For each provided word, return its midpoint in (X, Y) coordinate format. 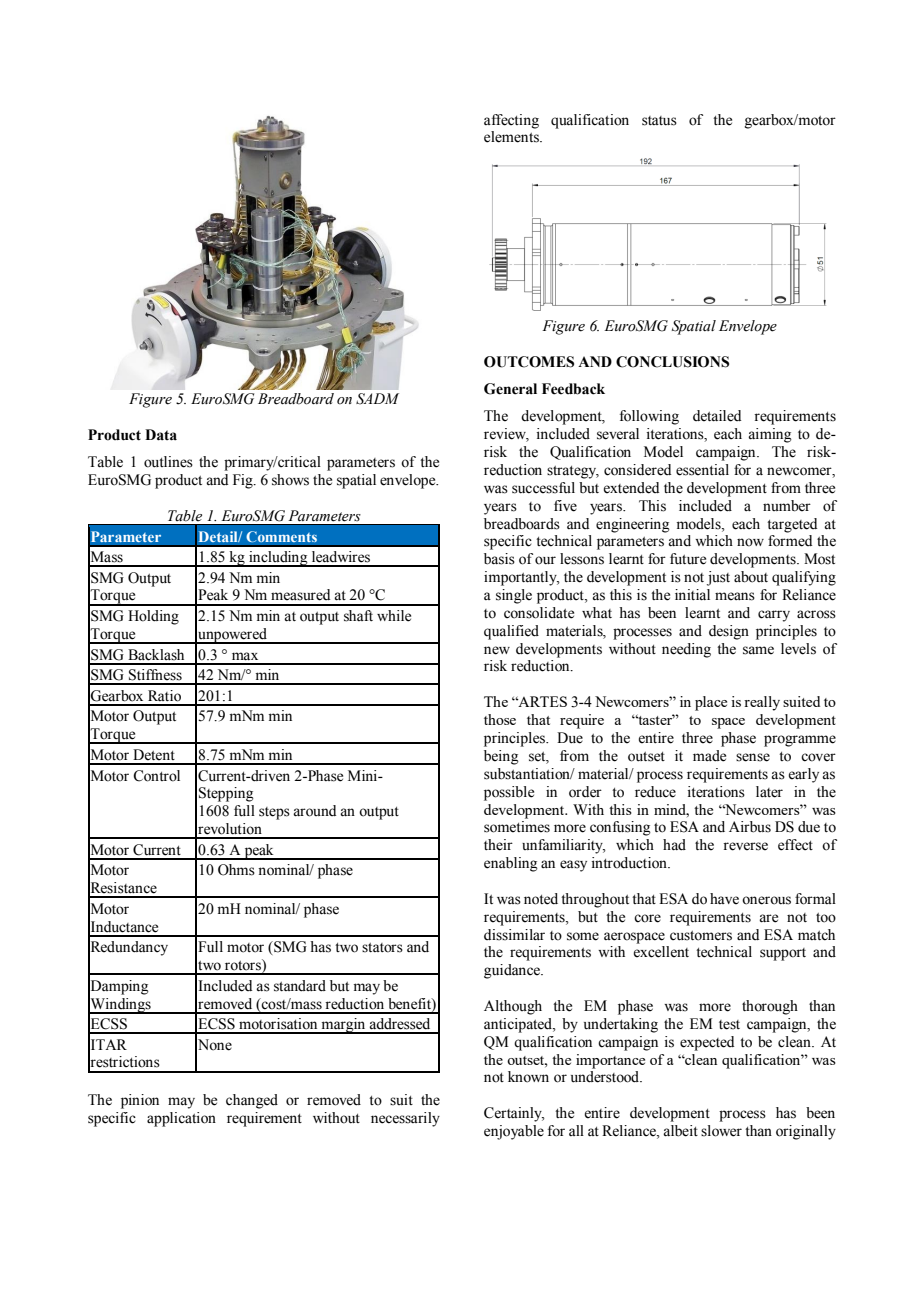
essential (702, 470)
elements (512, 137)
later (769, 792)
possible (509, 793)
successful (543, 488)
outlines (168, 462)
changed (252, 1101)
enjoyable (514, 1132)
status (659, 121)
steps (274, 813)
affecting (511, 121)
